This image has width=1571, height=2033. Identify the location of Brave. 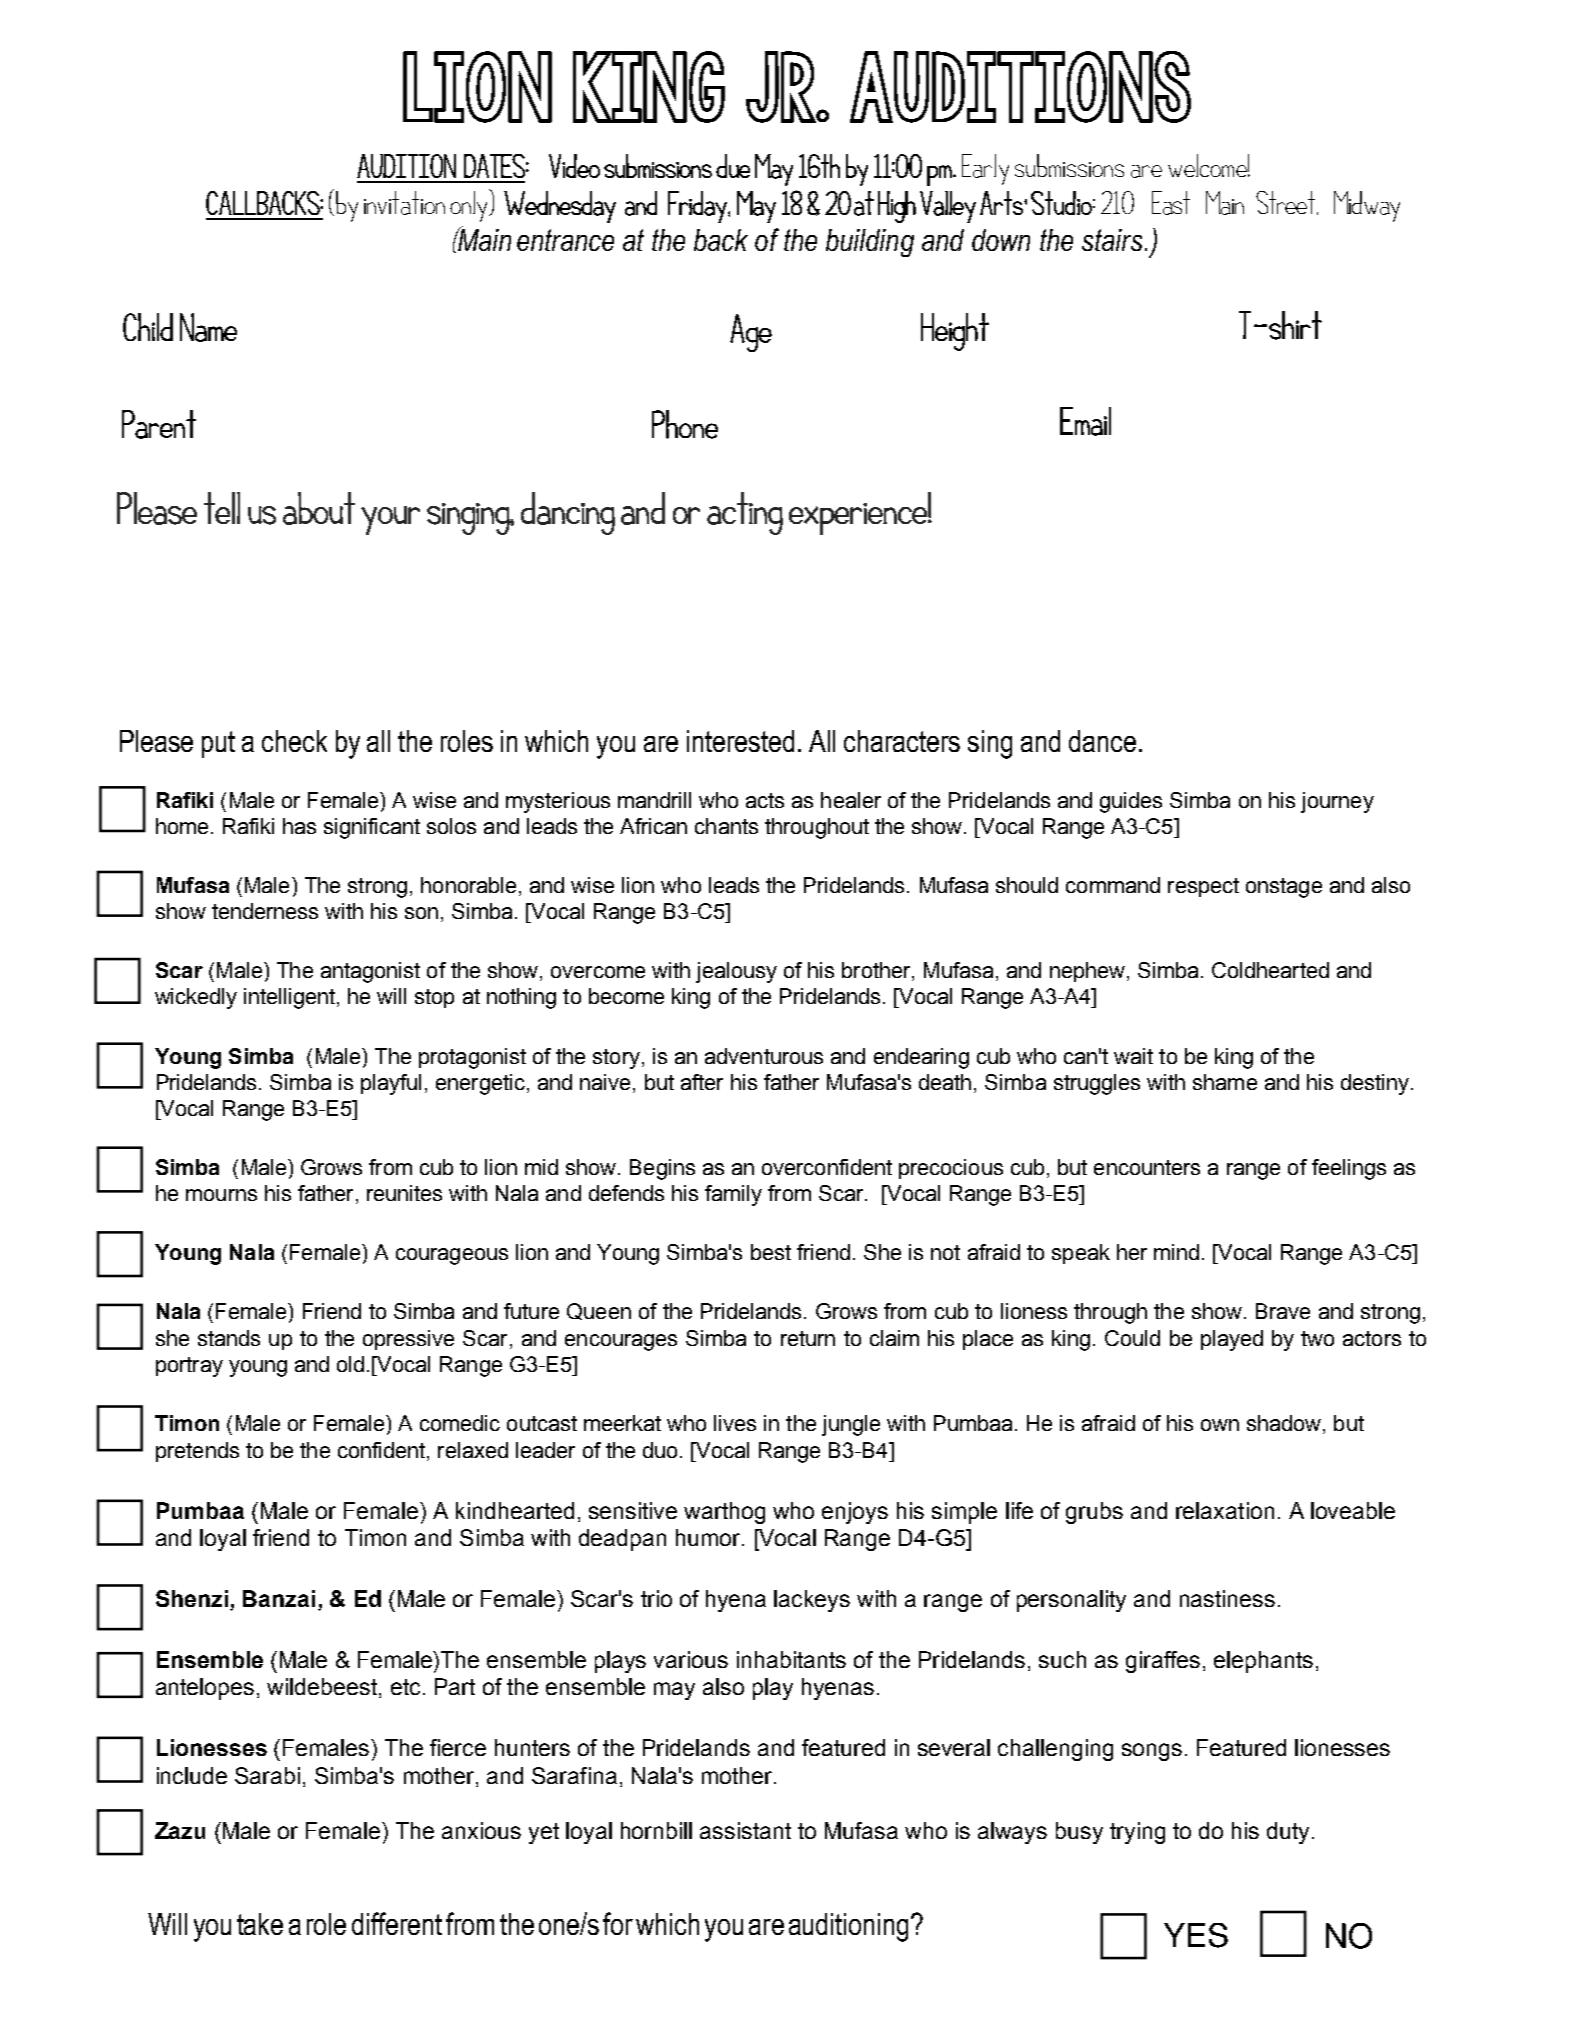
(1283, 1311).
